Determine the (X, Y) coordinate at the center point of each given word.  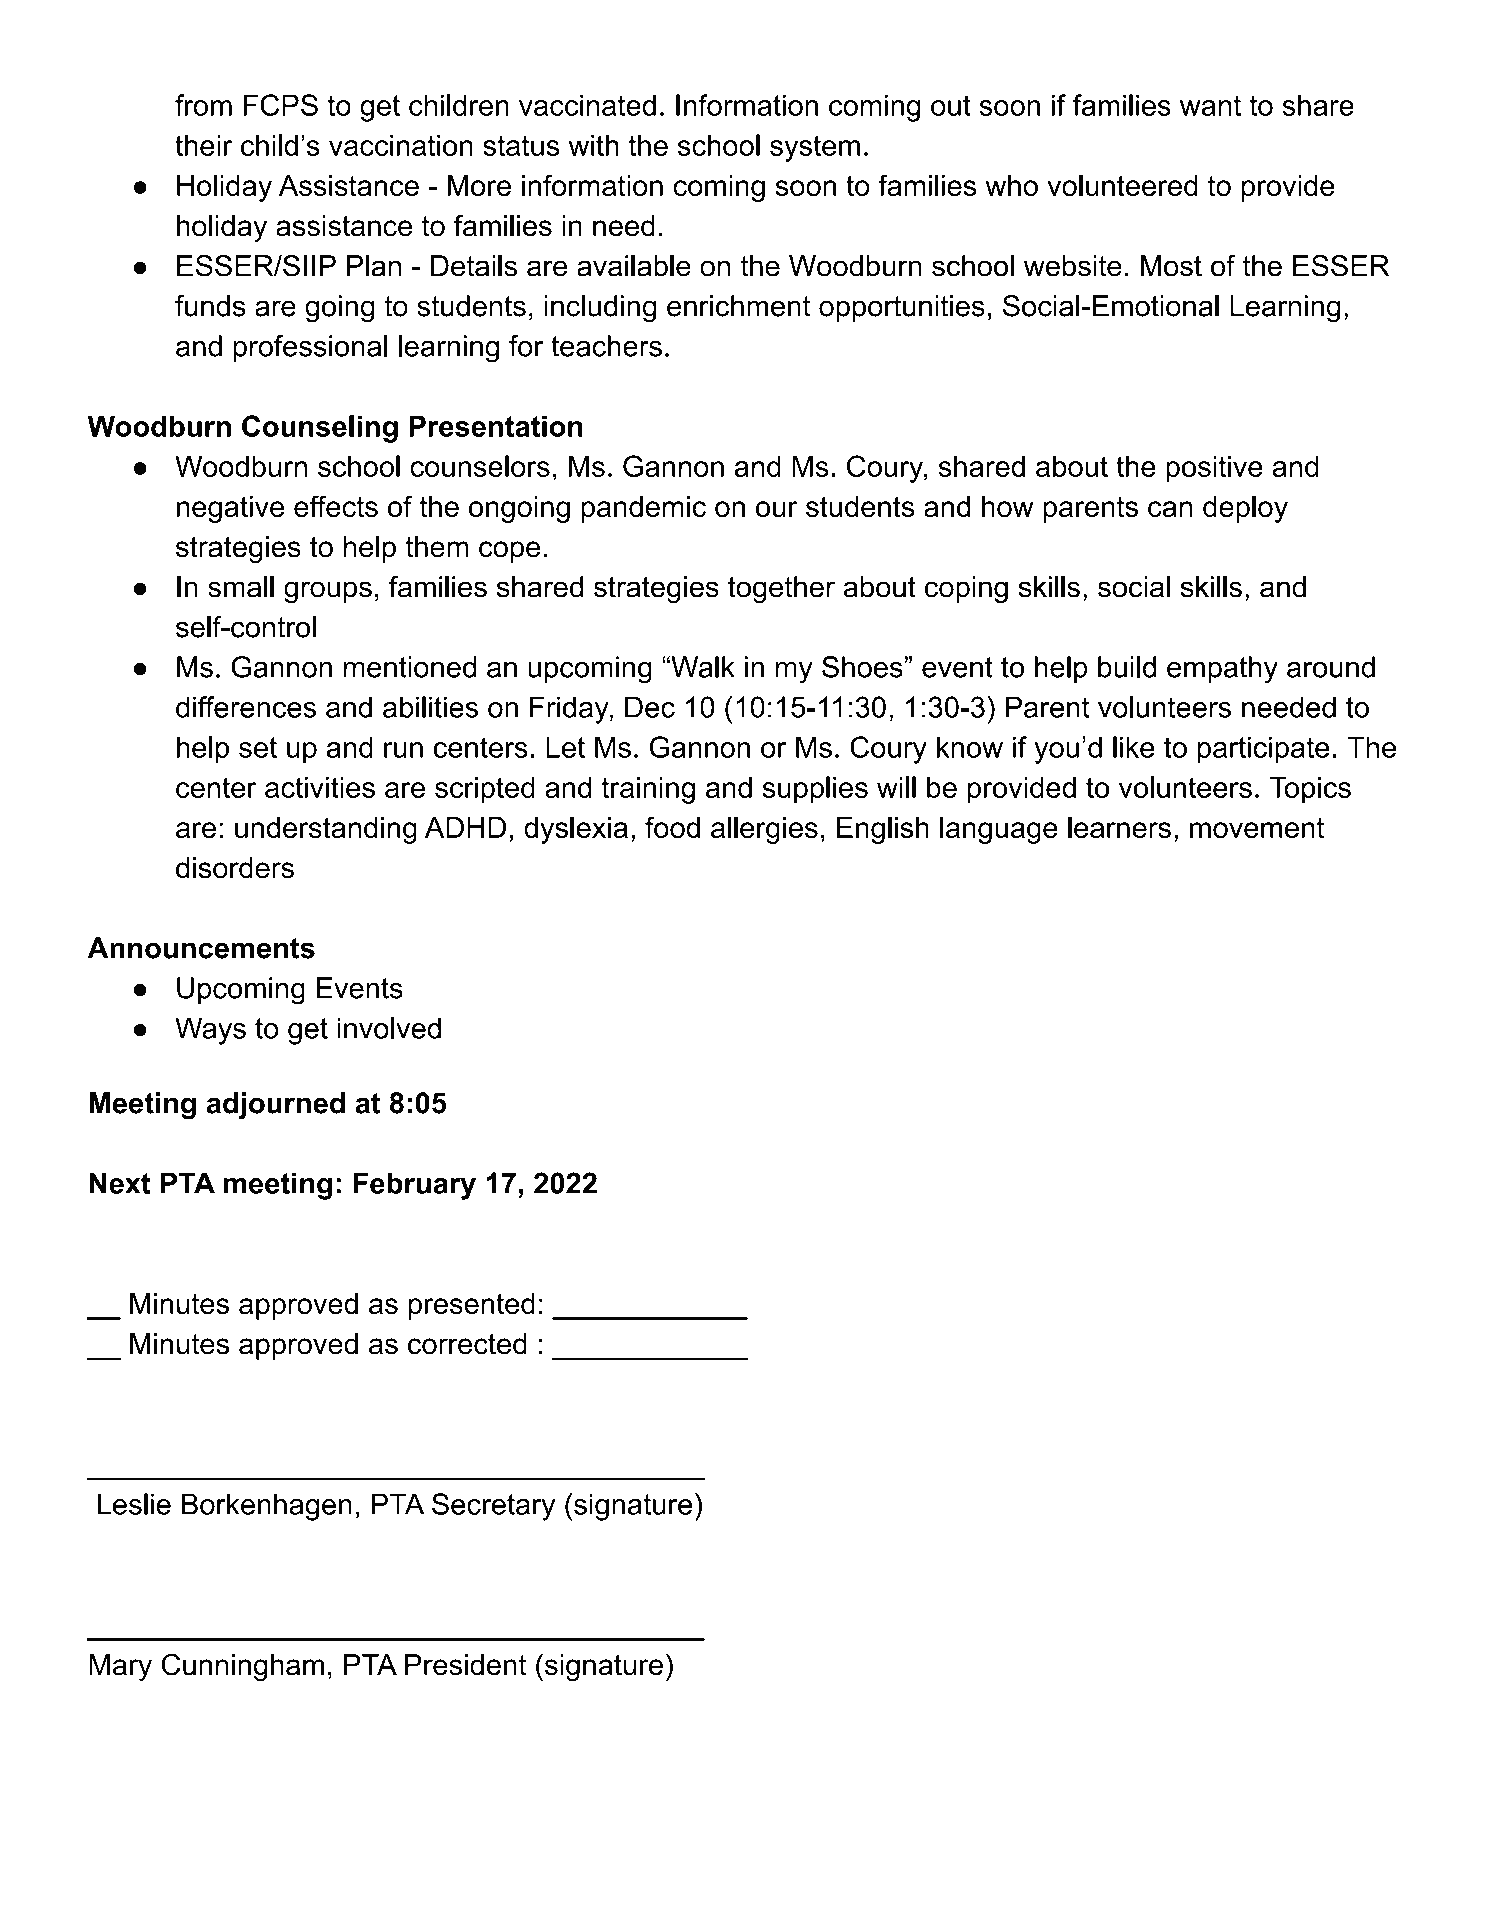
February (414, 1186)
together (781, 590)
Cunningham (243, 1667)
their (203, 145)
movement (1257, 828)
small (241, 587)
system (815, 148)
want (1210, 105)
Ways (210, 1031)
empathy (1222, 670)
